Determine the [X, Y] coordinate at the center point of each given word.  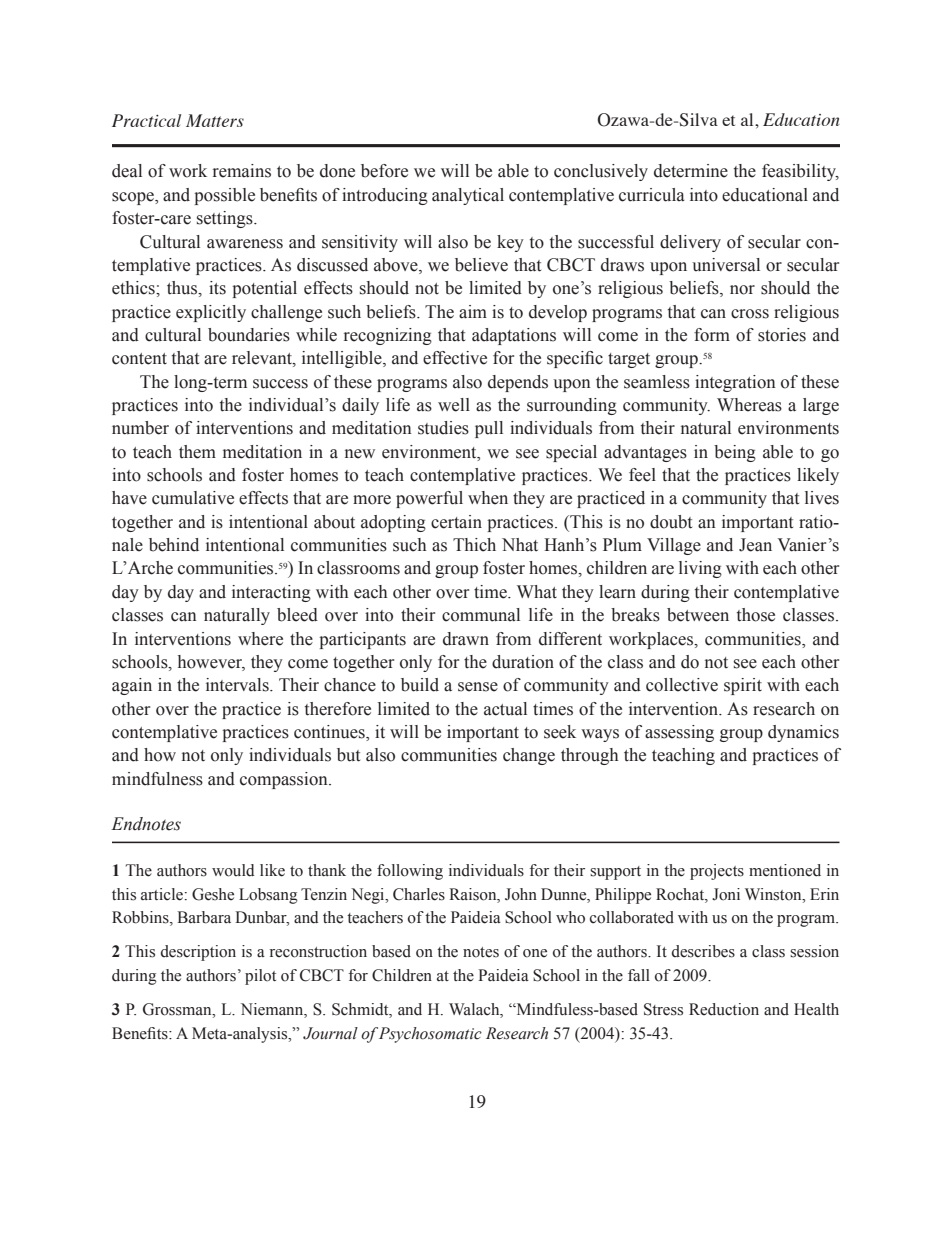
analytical [468, 196]
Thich [474, 545]
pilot [260, 977]
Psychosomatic [430, 1035]
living [700, 569]
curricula [652, 195]
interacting [271, 593]
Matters [215, 120]
